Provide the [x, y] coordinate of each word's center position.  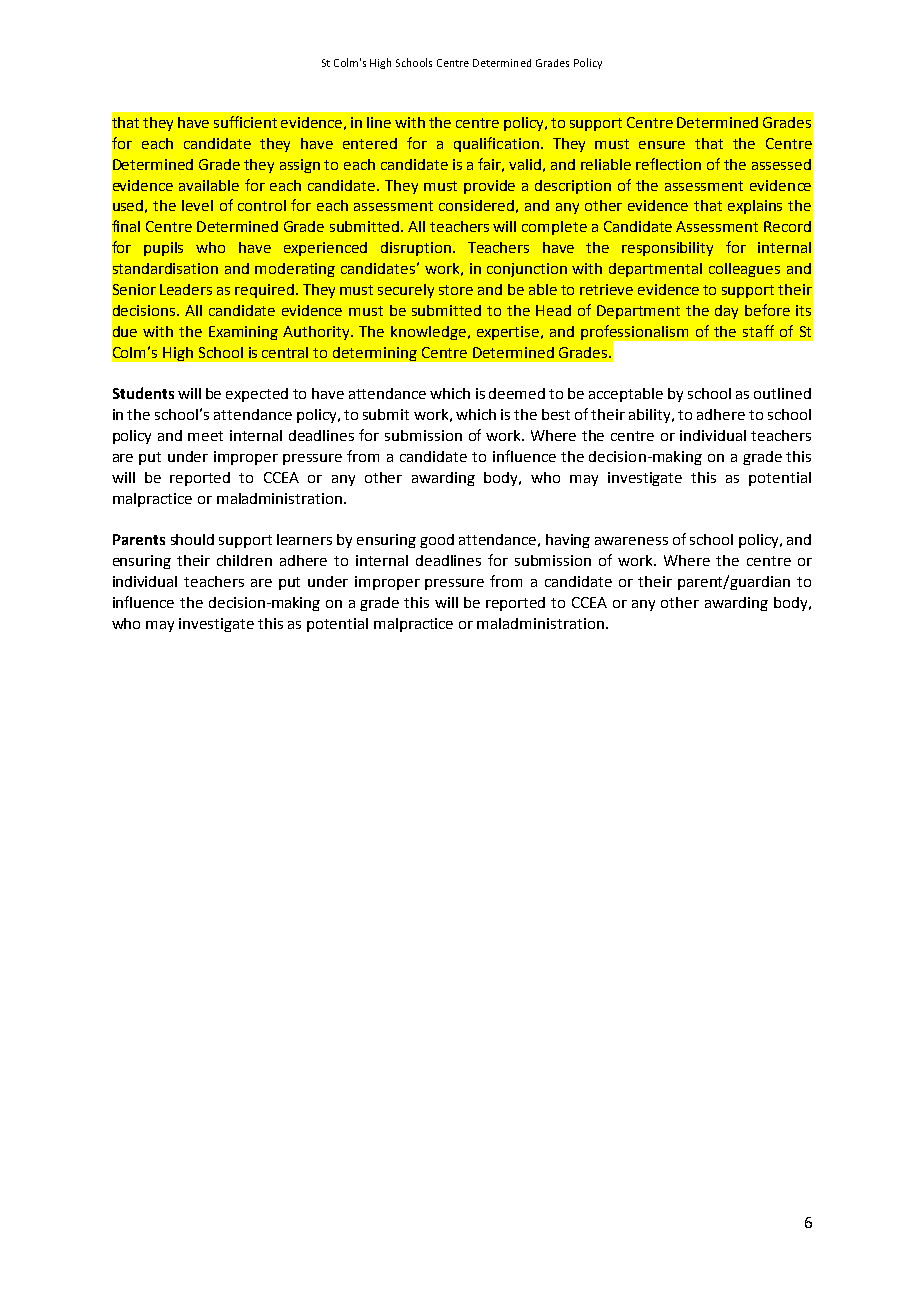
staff [758, 331]
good [437, 541]
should [192, 539]
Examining [243, 333]
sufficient [245, 122]
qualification [496, 144]
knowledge [428, 333]
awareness [631, 541]
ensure [662, 145]
